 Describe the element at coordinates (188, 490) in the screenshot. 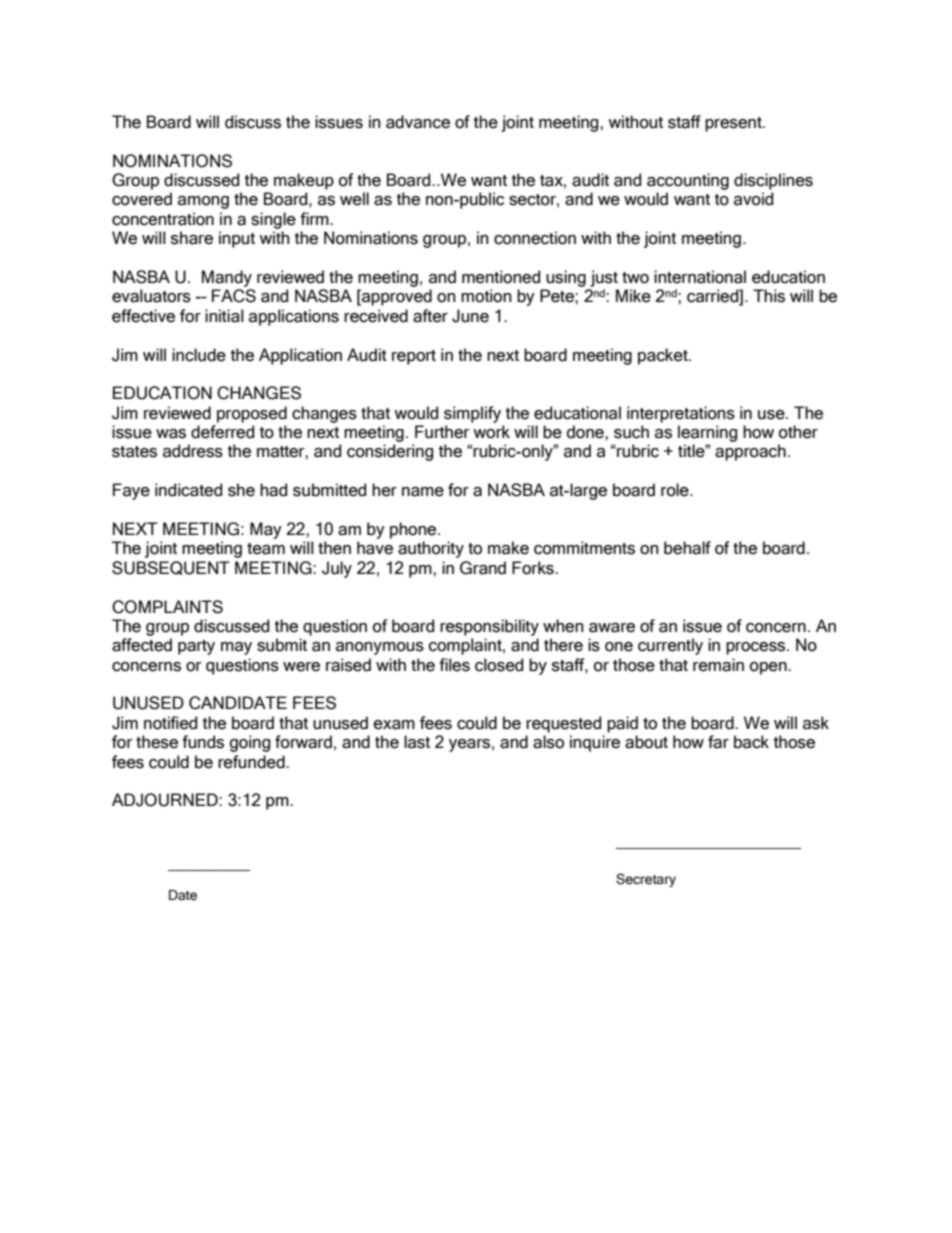

I see `indicated` at that location.
